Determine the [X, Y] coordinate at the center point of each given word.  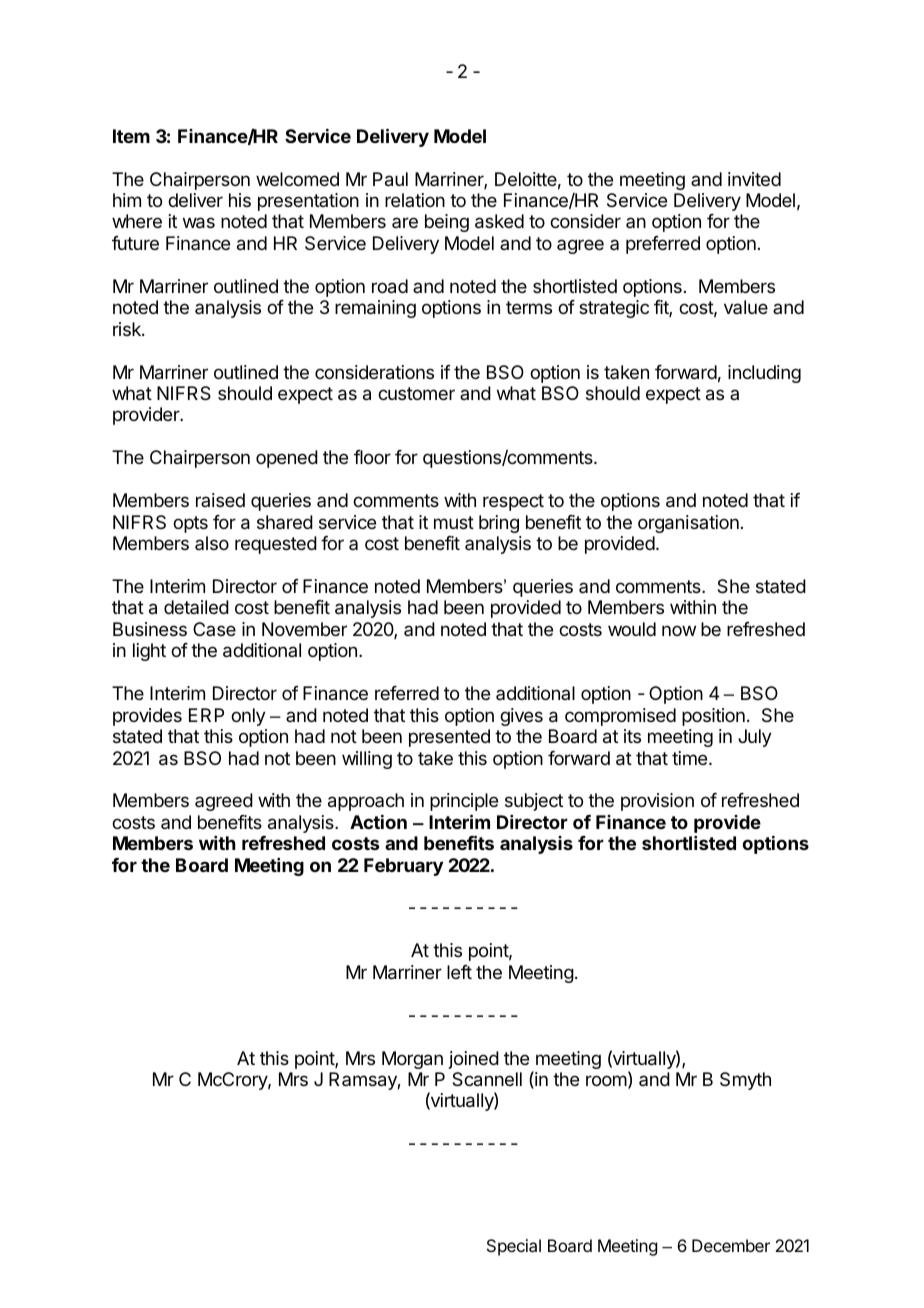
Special [514, 1247]
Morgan [412, 1060]
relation [415, 200]
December [731, 1245]
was [199, 223]
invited [754, 179]
